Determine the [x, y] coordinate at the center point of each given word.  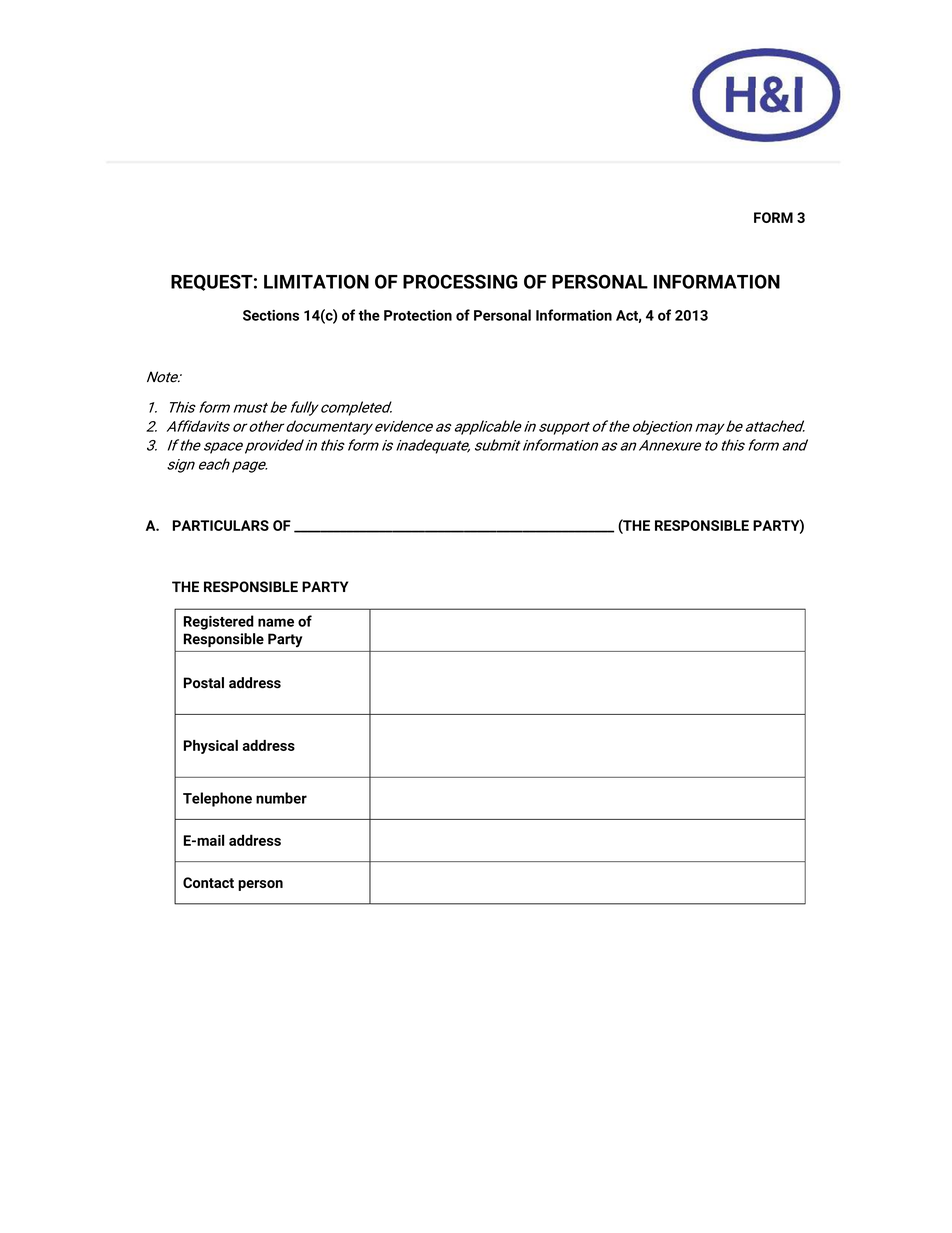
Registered [219, 622]
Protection [418, 315]
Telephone [217, 799]
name [276, 622]
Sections [271, 315]
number [281, 798]
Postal [204, 683]
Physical [211, 747]
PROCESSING [460, 281]
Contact [208, 882]
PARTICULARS [221, 525]
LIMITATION [316, 281]
